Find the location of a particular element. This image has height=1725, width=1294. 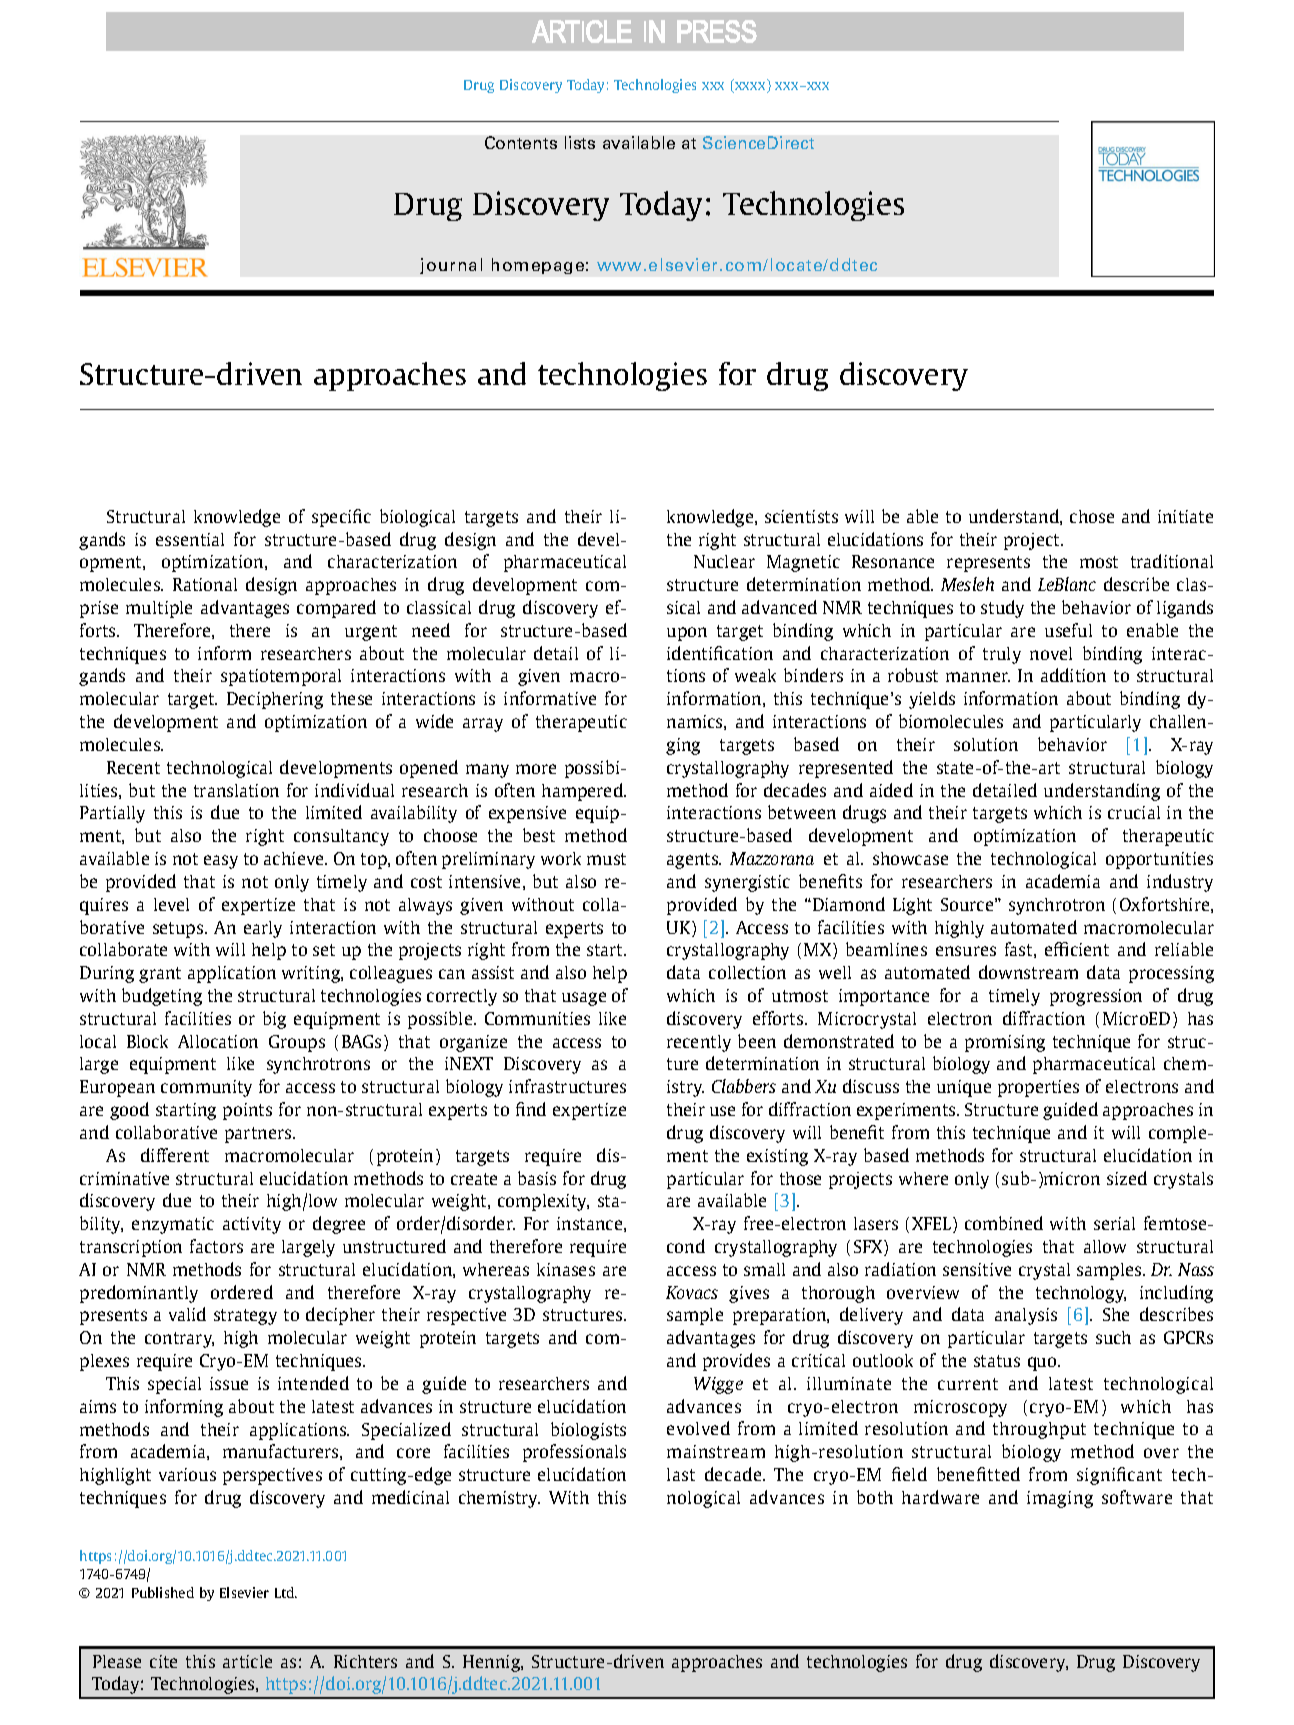

xxxx is located at coordinates (750, 87).
